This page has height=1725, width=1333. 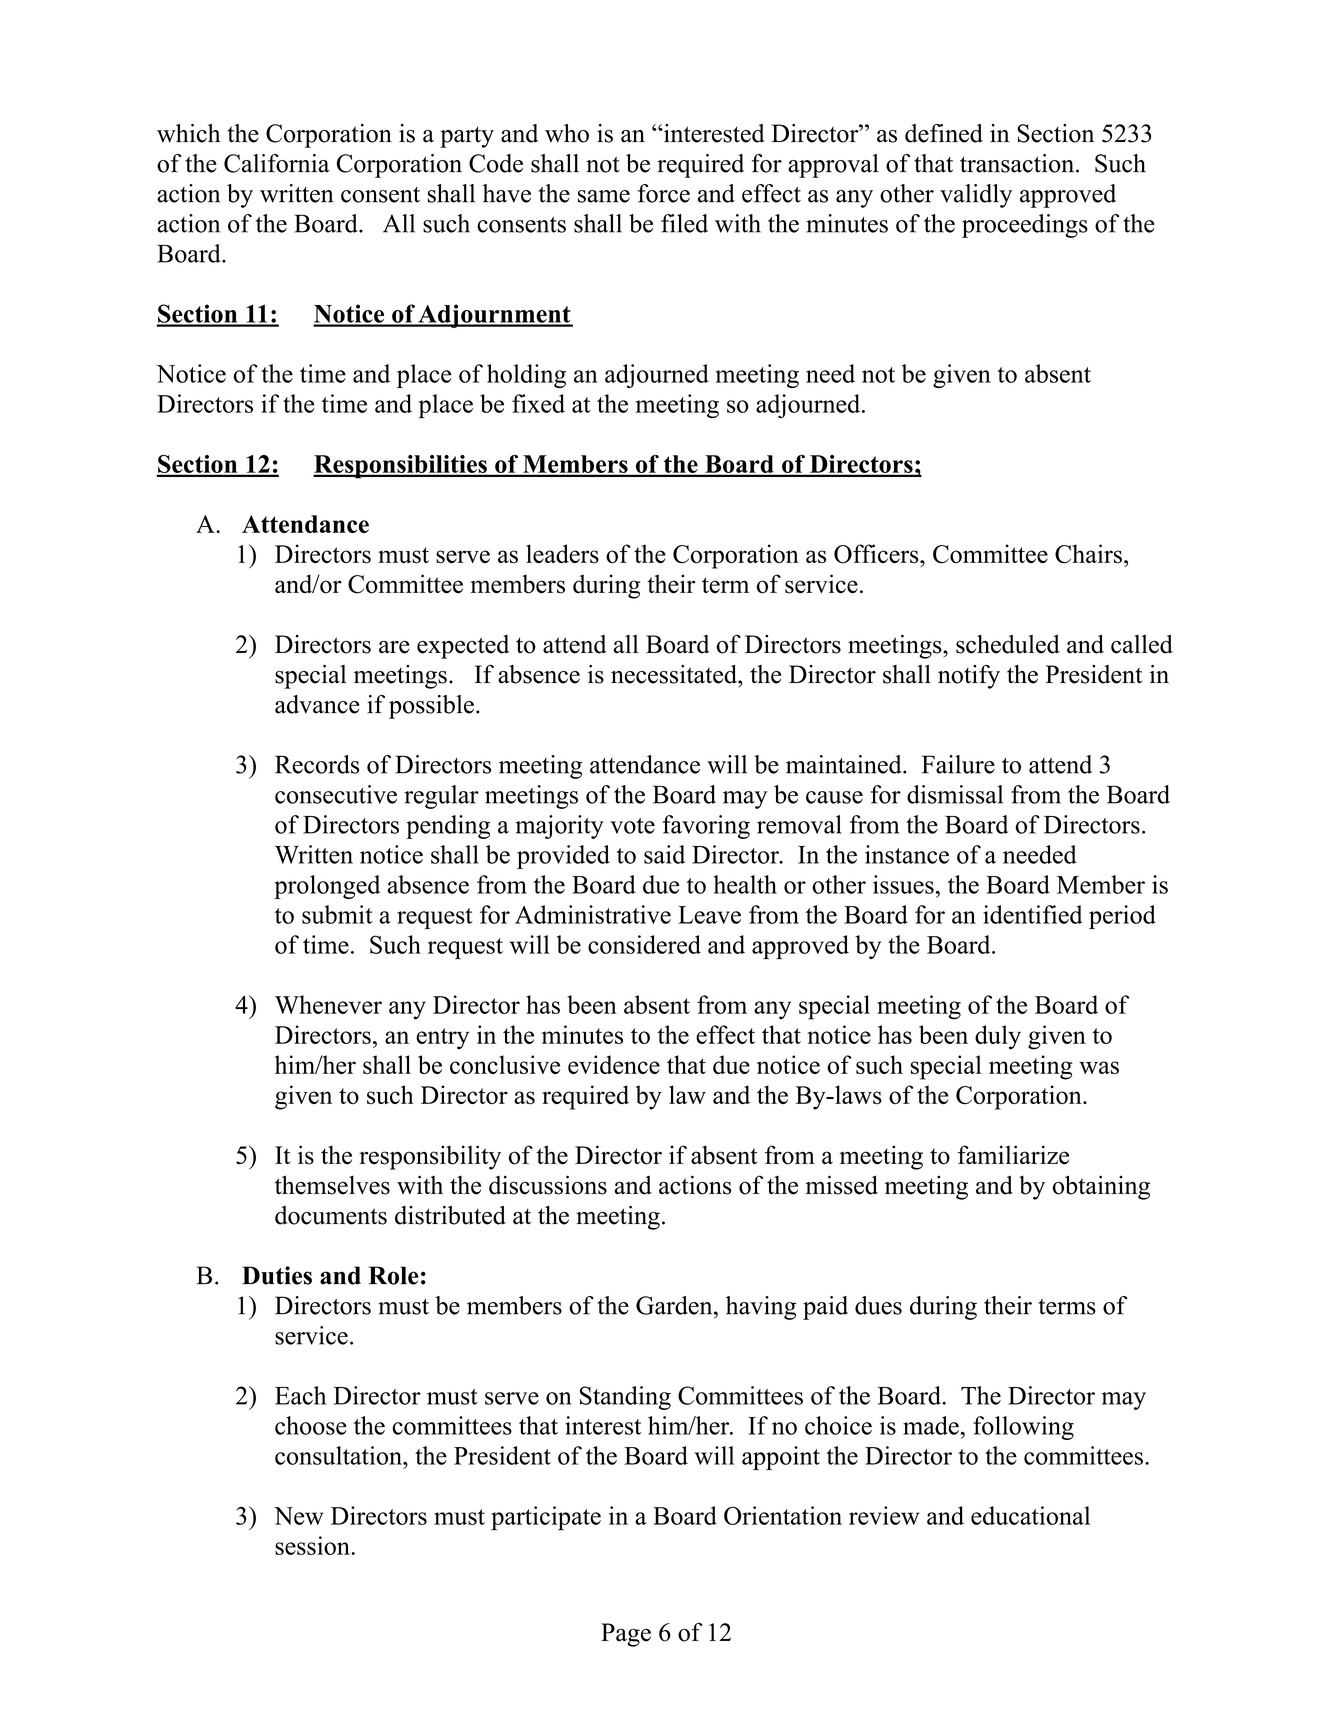 What do you see at coordinates (332, 1185) in the page?
I see `themselves` at bounding box center [332, 1185].
